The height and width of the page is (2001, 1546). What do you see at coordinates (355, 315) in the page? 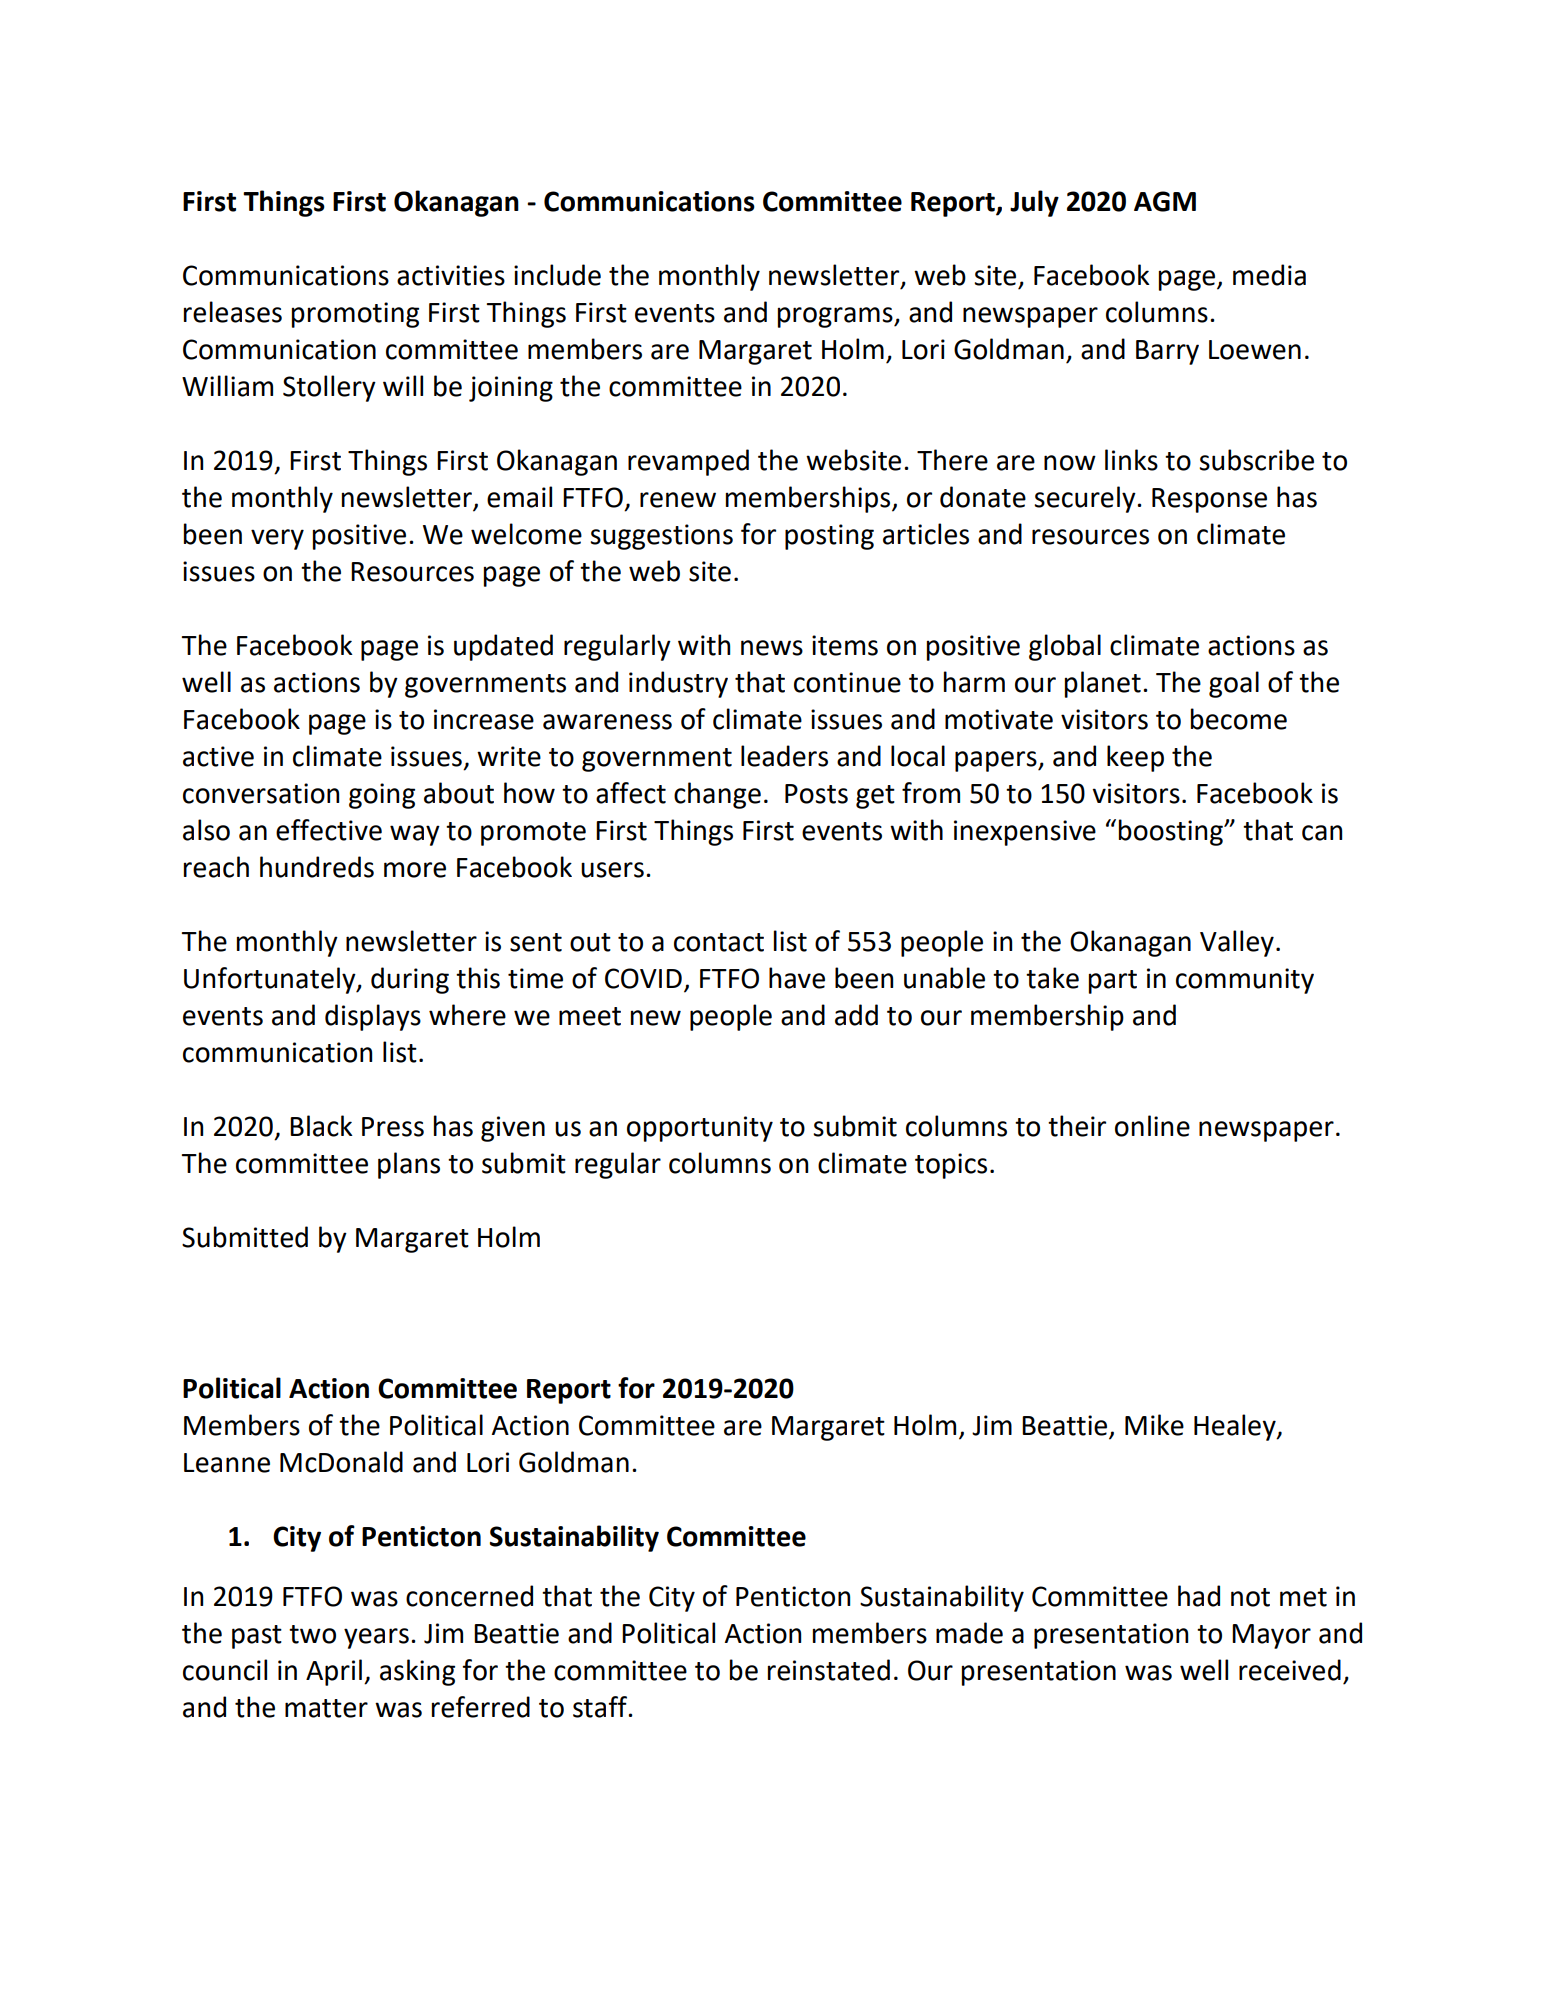
I see `promoting` at bounding box center [355, 315].
